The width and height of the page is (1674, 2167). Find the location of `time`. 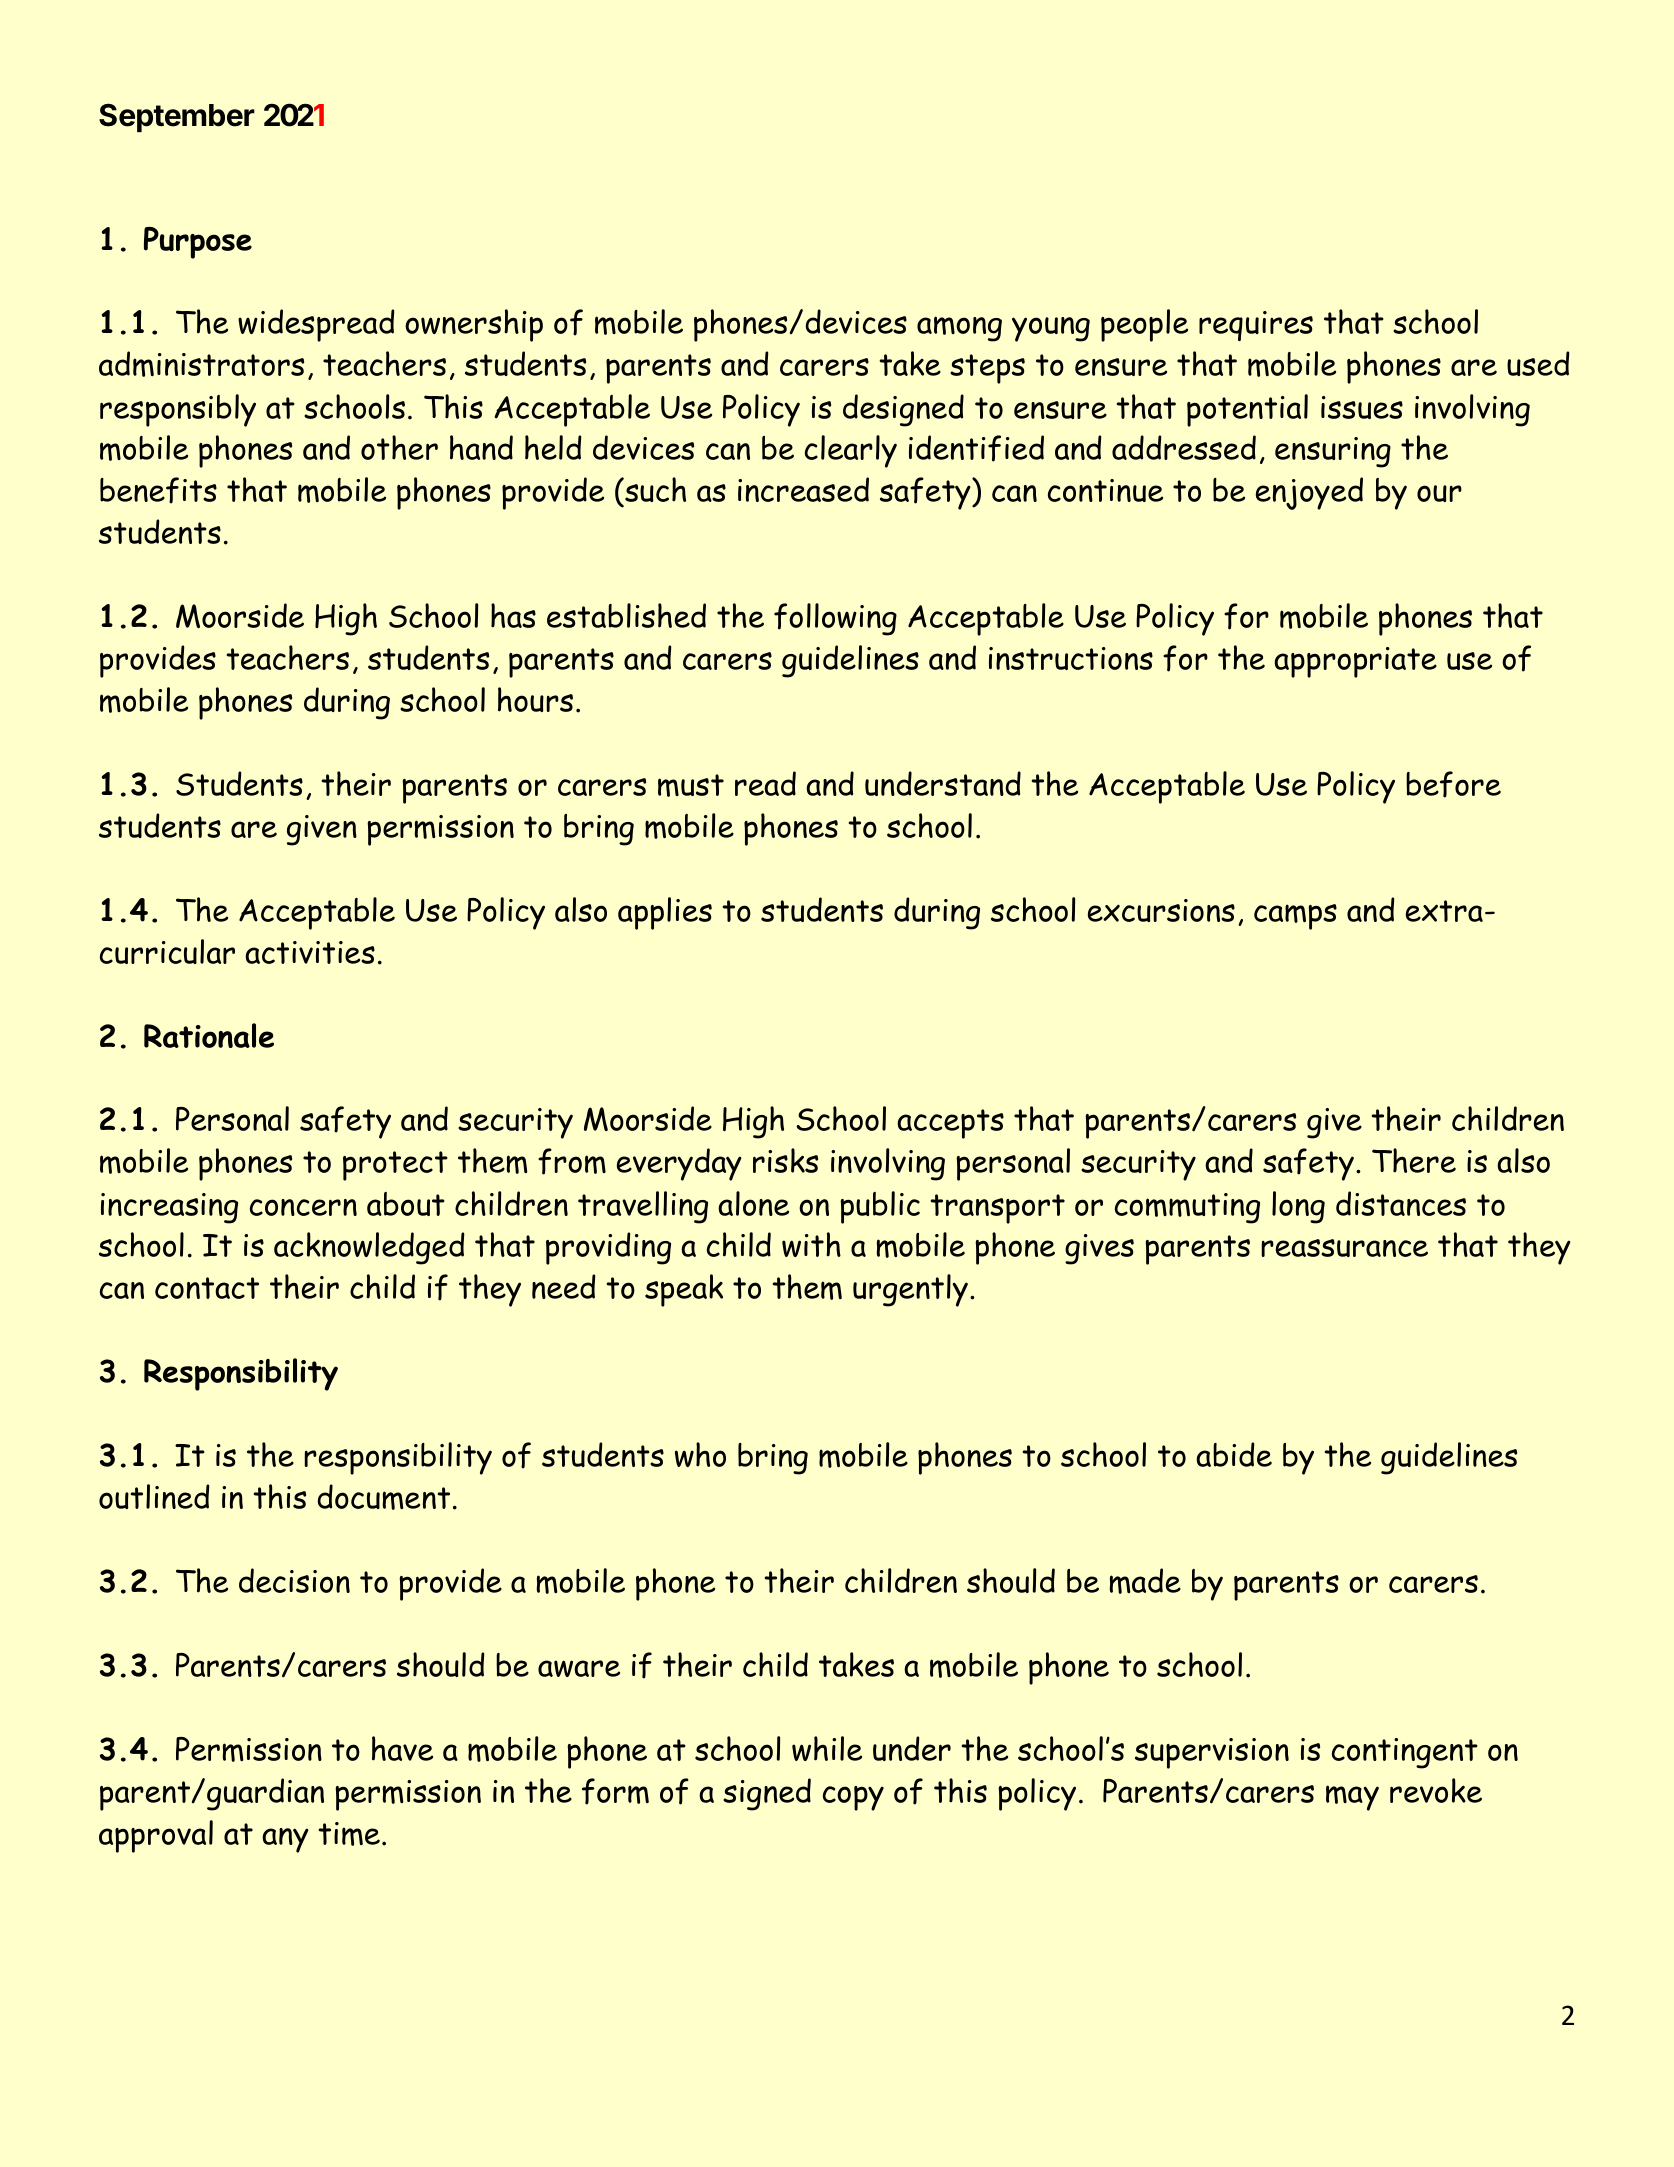

time is located at coordinates (349, 1834).
